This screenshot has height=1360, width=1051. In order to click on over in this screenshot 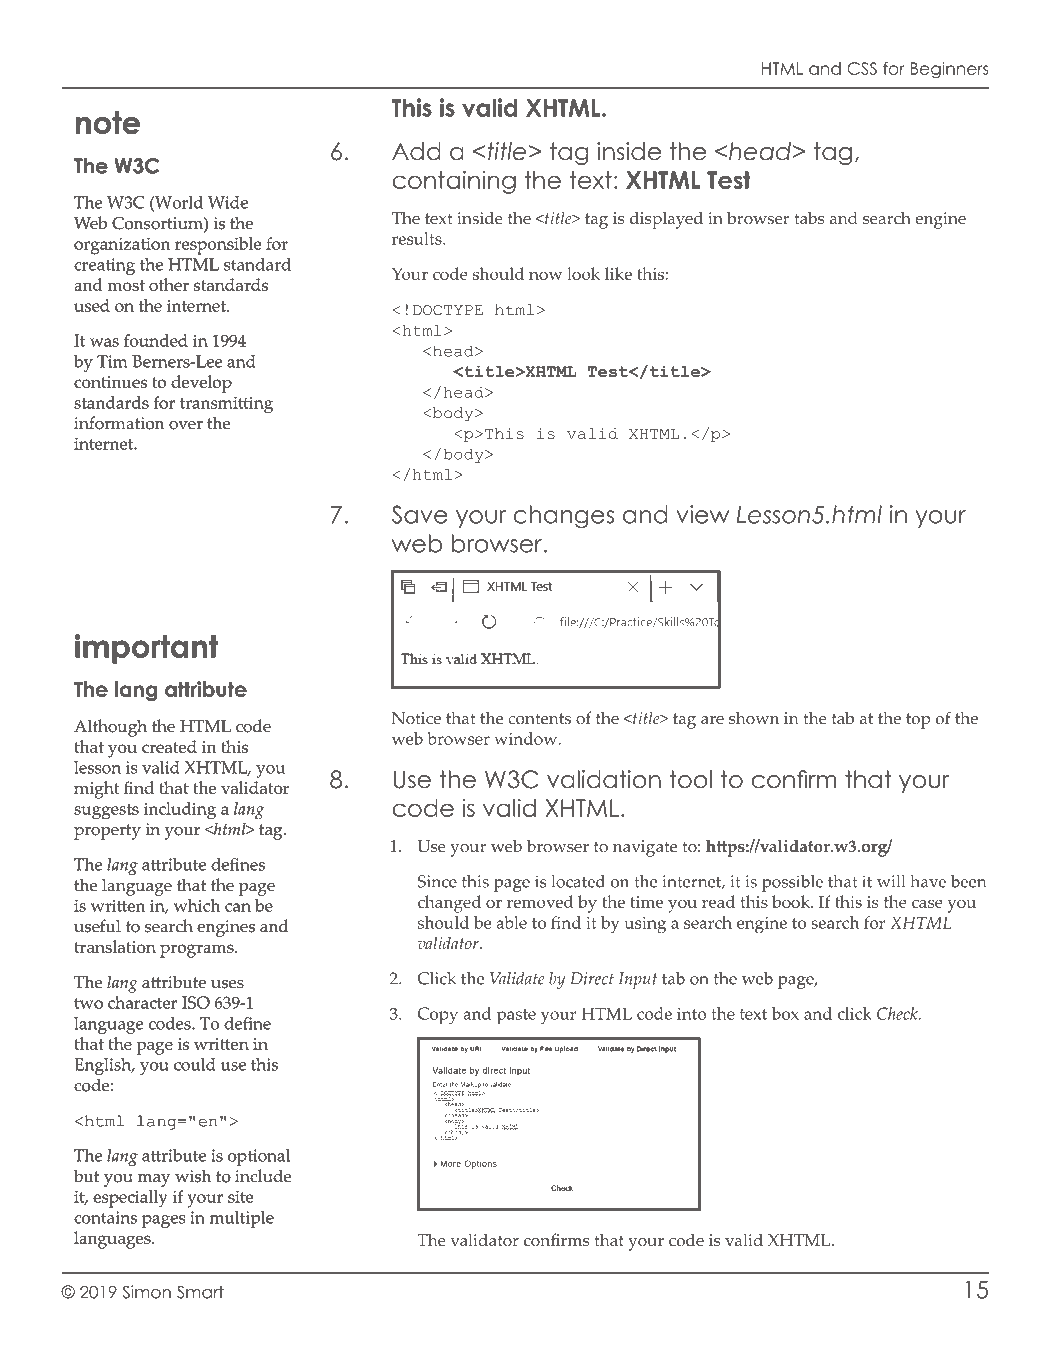, I will do `click(186, 425)`.
